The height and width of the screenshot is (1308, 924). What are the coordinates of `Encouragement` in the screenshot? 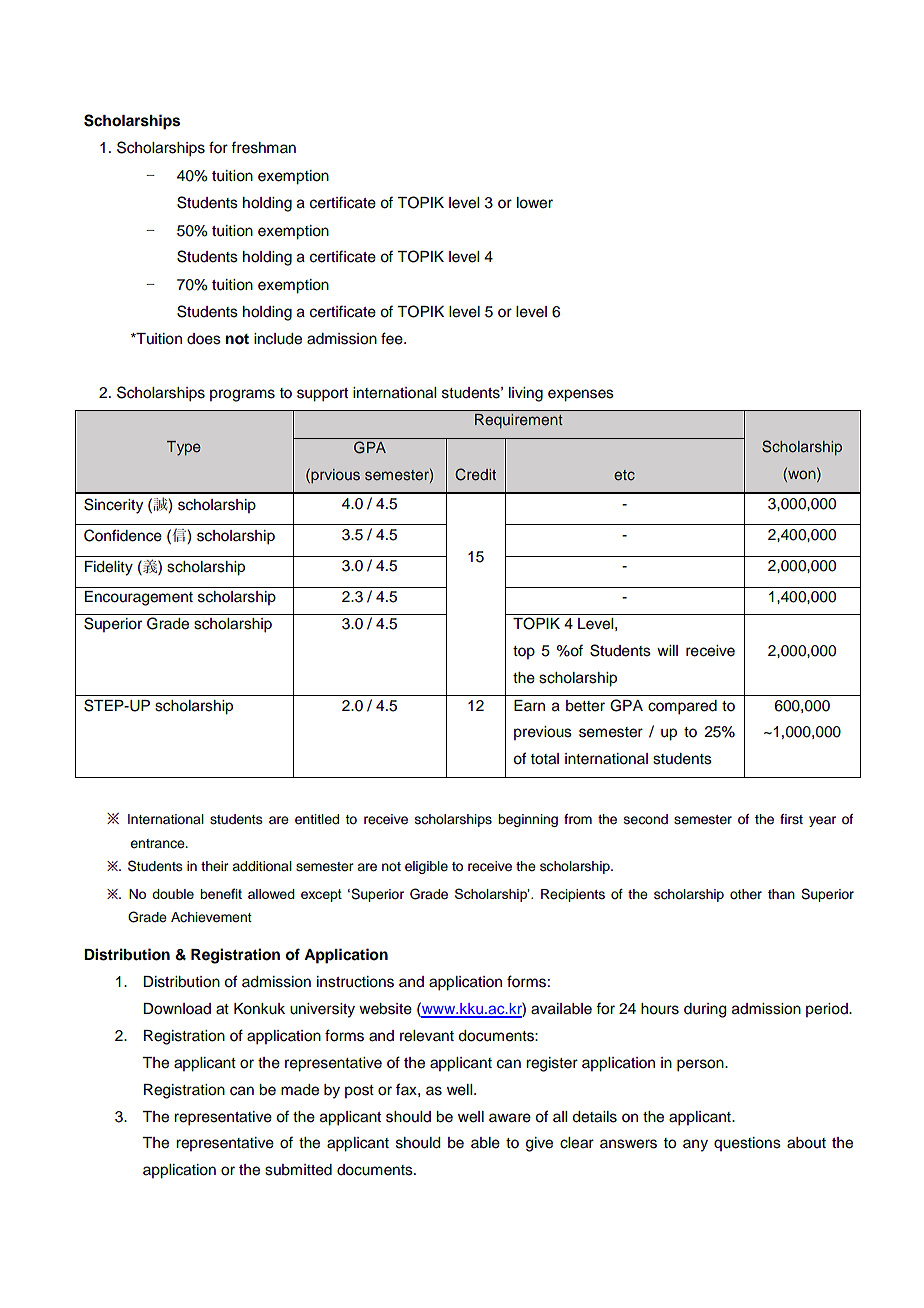 It's located at (139, 598).
